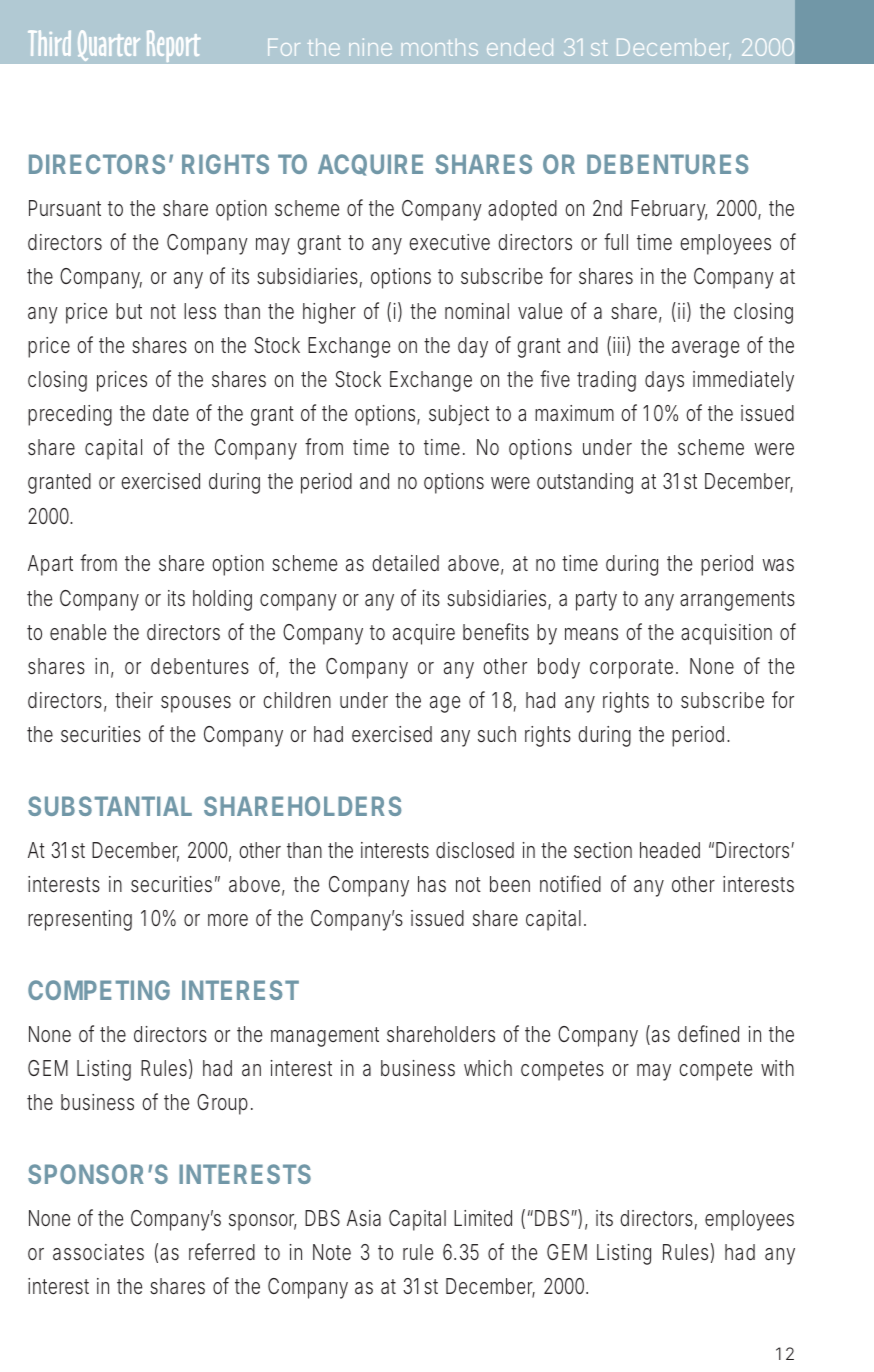 Image resolution: width=874 pixels, height=1372 pixels. What do you see at coordinates (98, 1252) in the image?
I see `associates` at bounding box center [98, 1252].
